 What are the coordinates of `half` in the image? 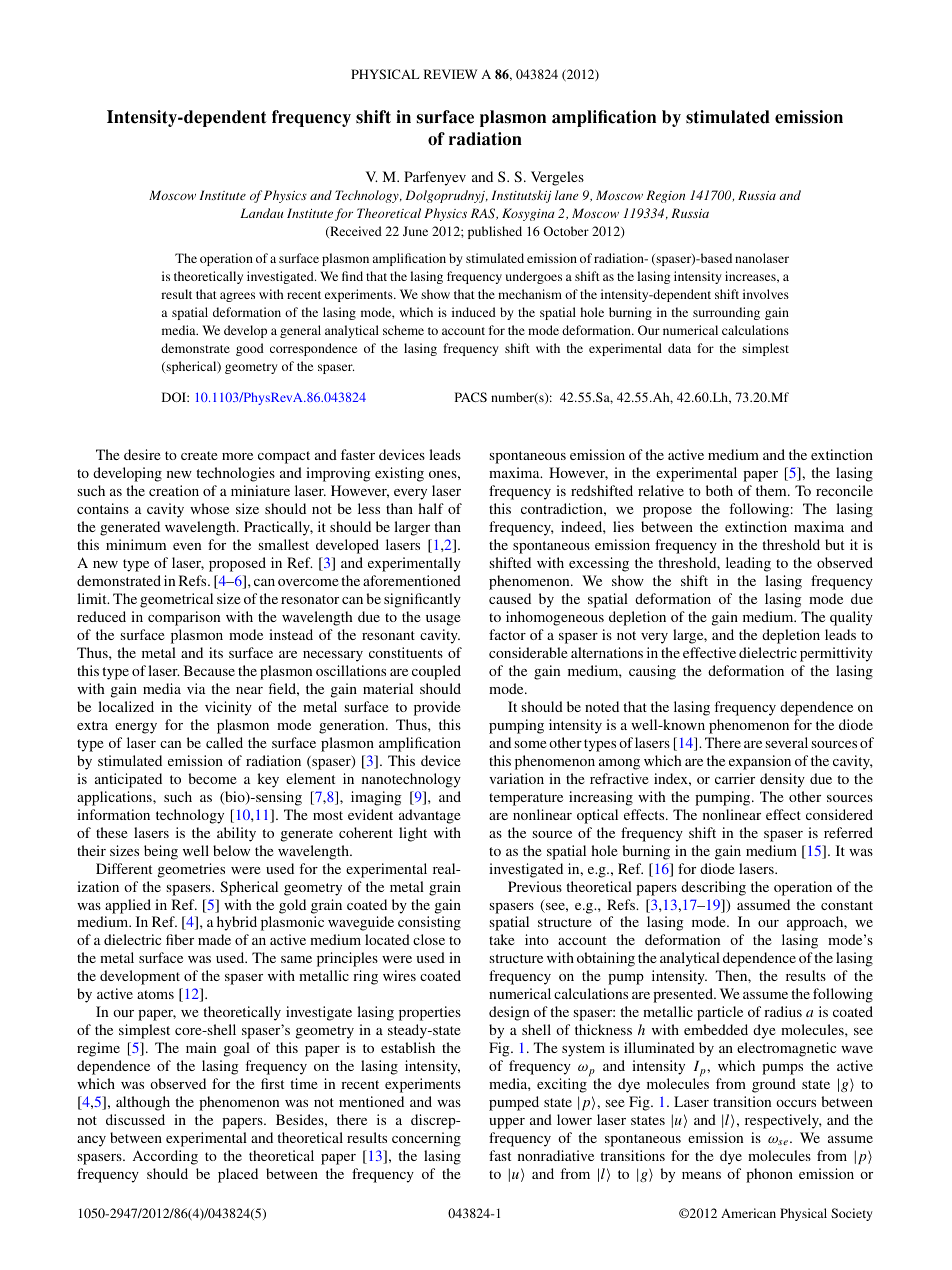 It's located at (431, 508).
